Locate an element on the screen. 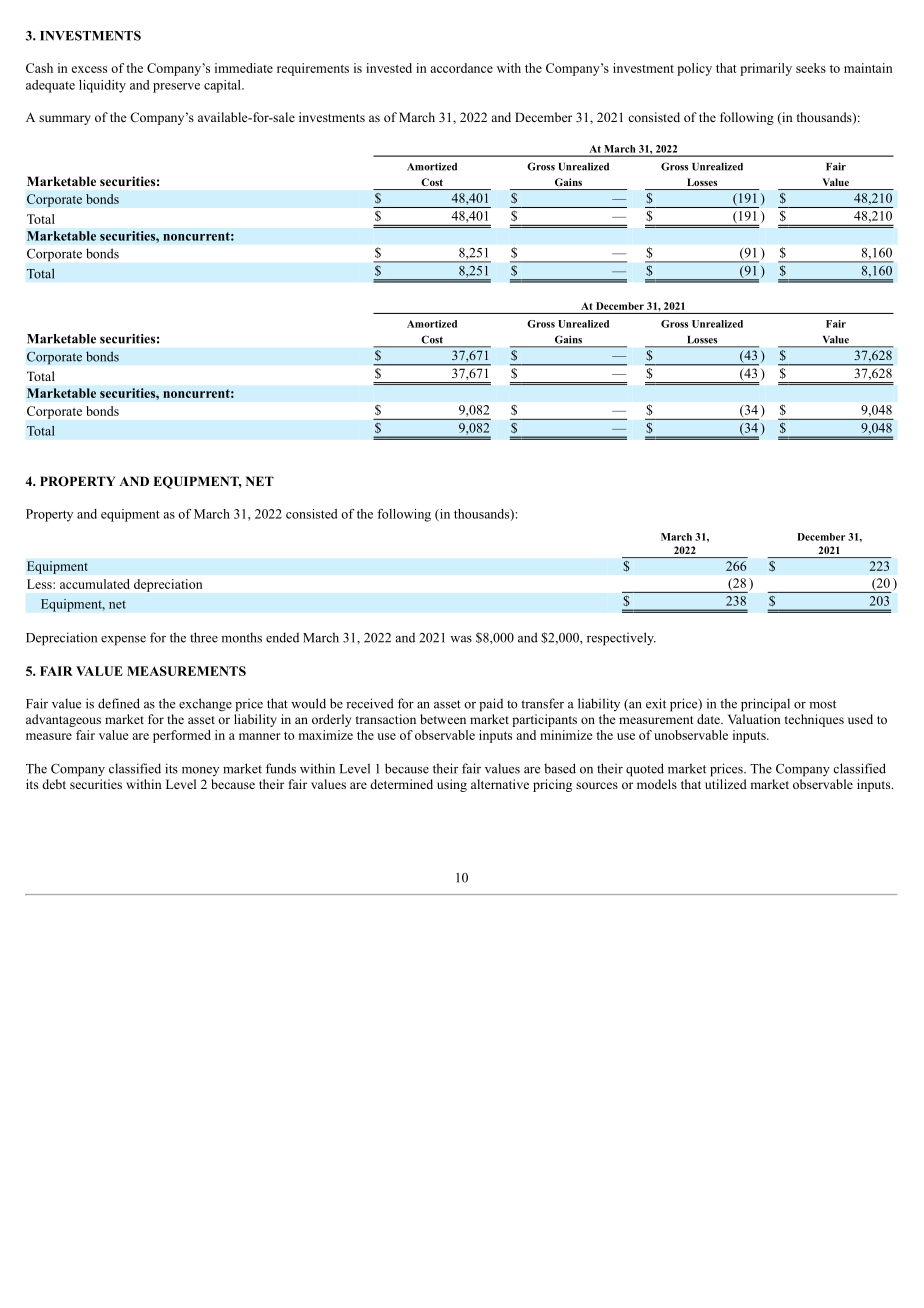 The width and height of the screenshot is (924, 1308). was is located at coordinates (461, 639).
